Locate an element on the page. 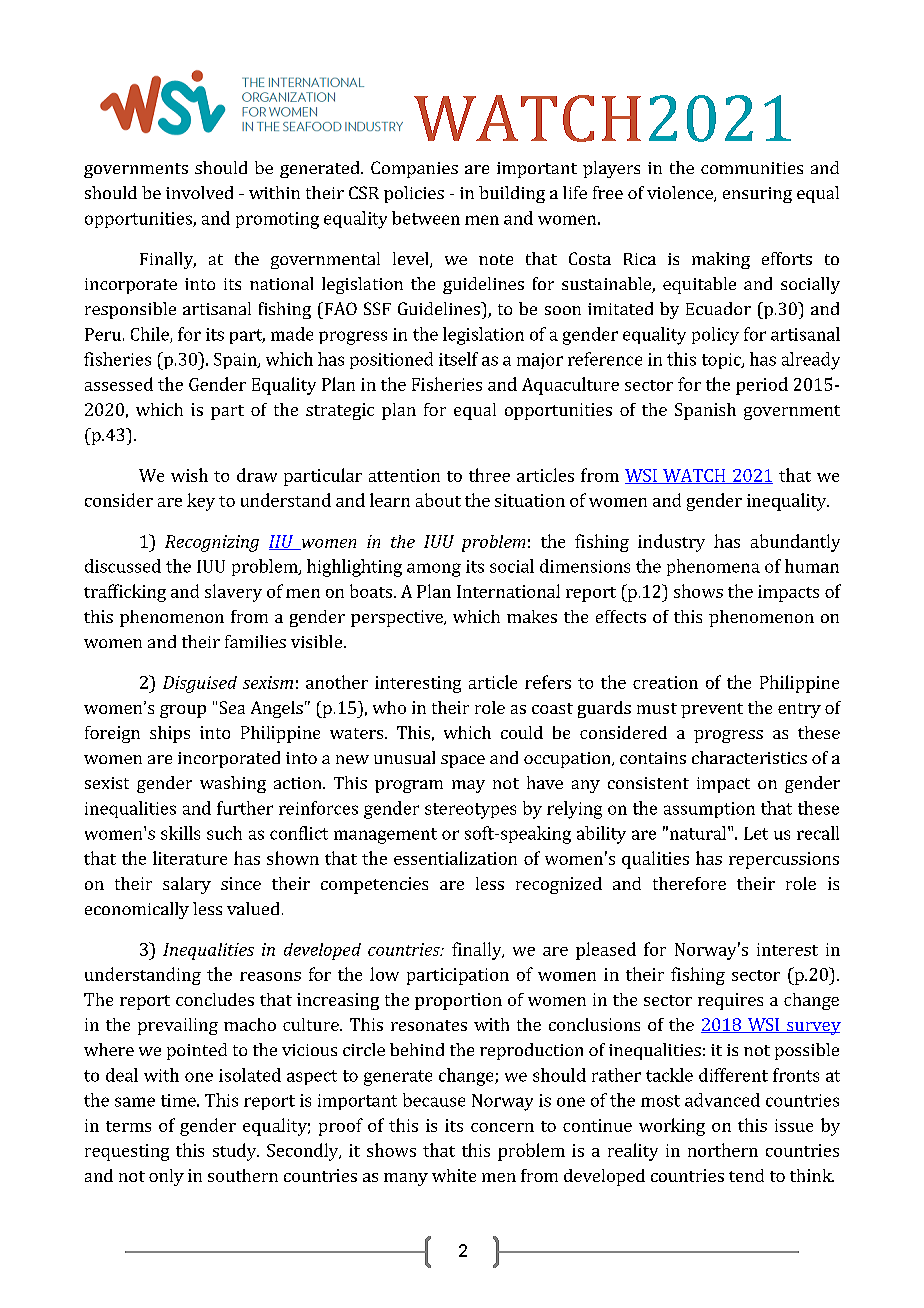  prevent is located at coordinates (712, 710).
